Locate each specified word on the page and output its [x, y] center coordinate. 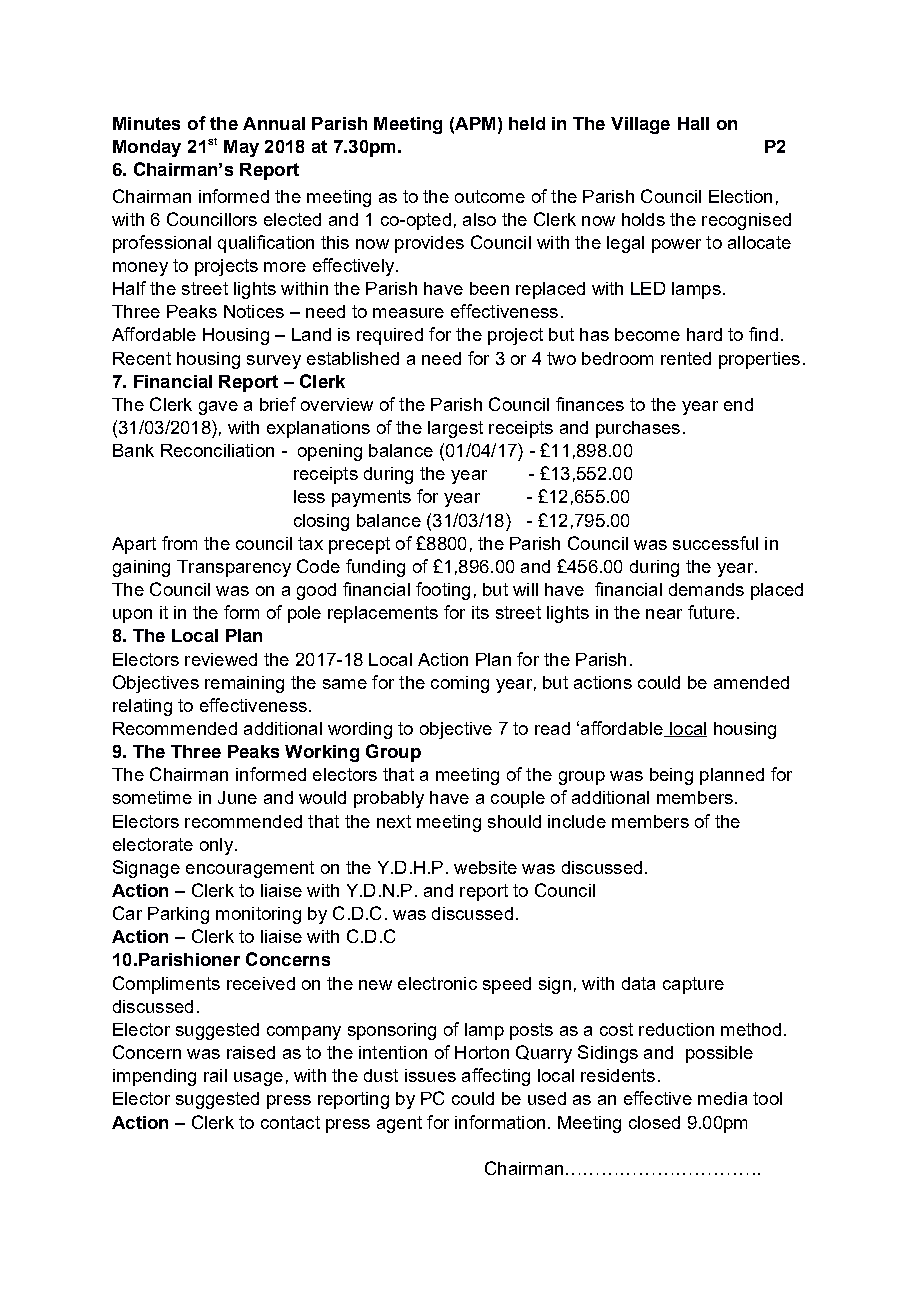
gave [218, 408]
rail [215, 1075]
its [480, 612]
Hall [693, 123]
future [711, 612]
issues [430, 1075]
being [671, 776]
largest [455, 429]
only [216, 846]
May [241, 148]
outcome [490, 196]
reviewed [221, 659]
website [485, 867]
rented [686, 358]
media [722, 1098]
